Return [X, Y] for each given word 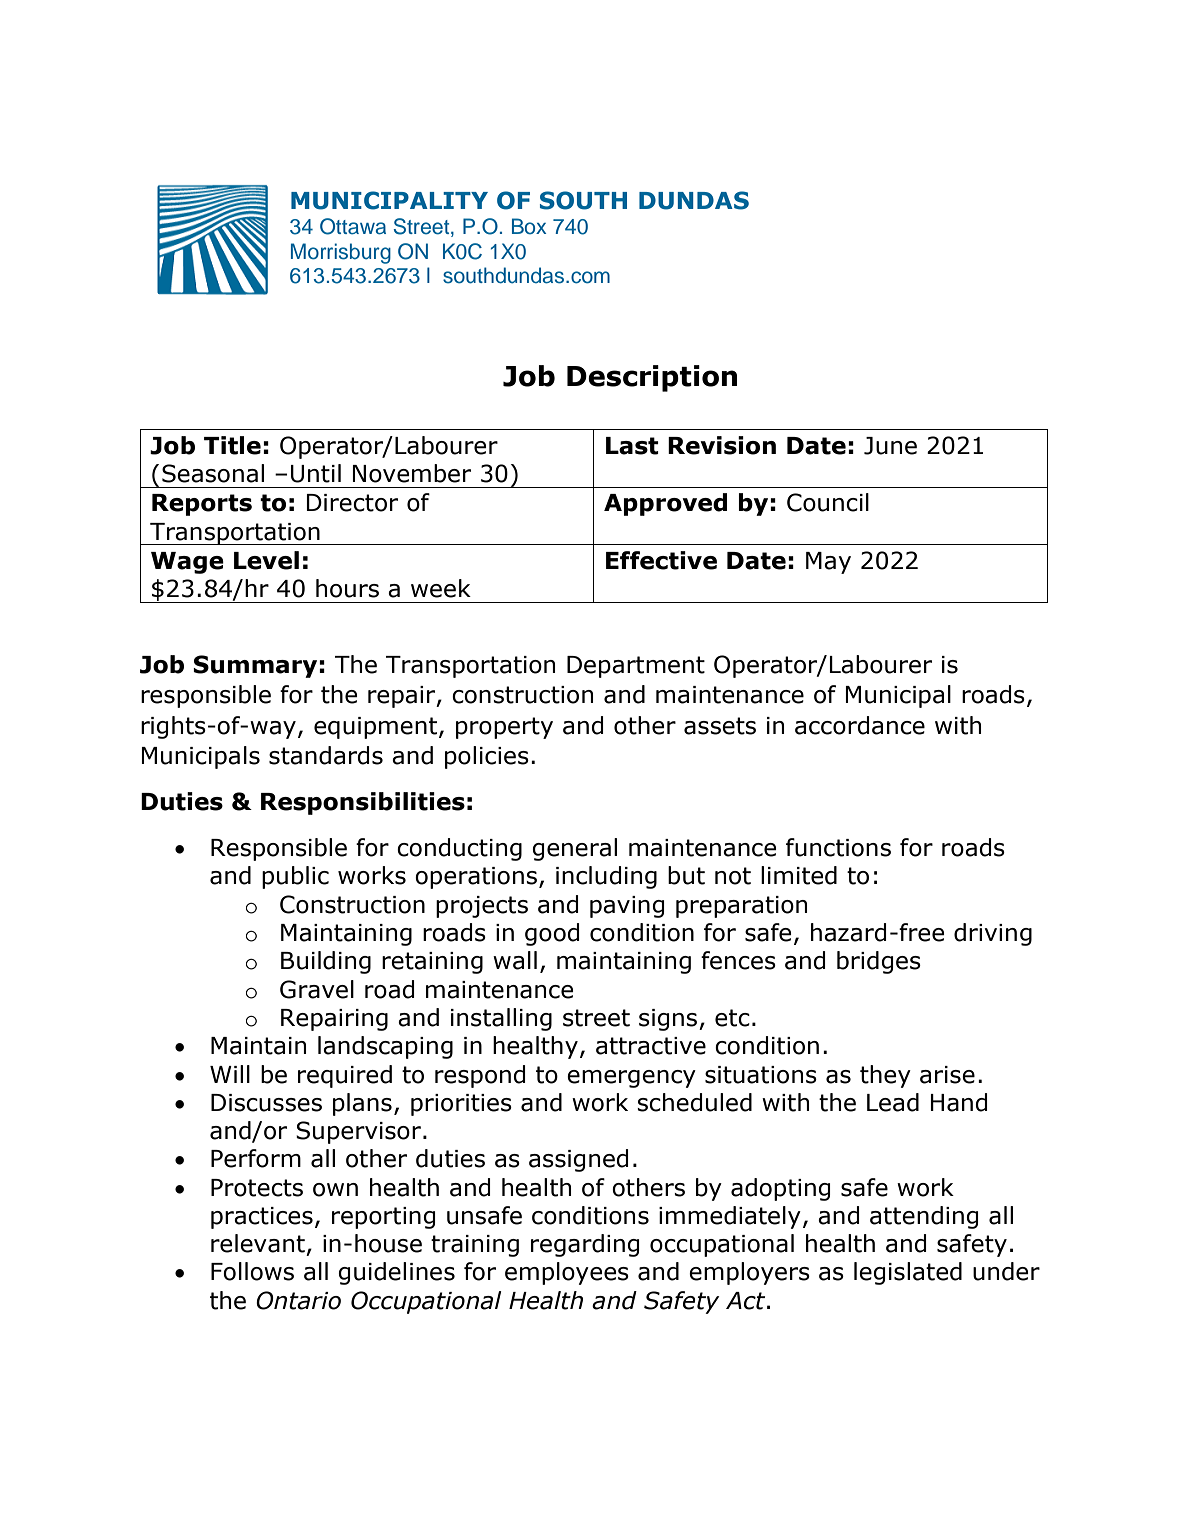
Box [529, 226]
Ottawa [353, 226]
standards [326, 755]
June [890, 446]
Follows [252, 1271]
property [504, 728]
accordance [860, 725]
